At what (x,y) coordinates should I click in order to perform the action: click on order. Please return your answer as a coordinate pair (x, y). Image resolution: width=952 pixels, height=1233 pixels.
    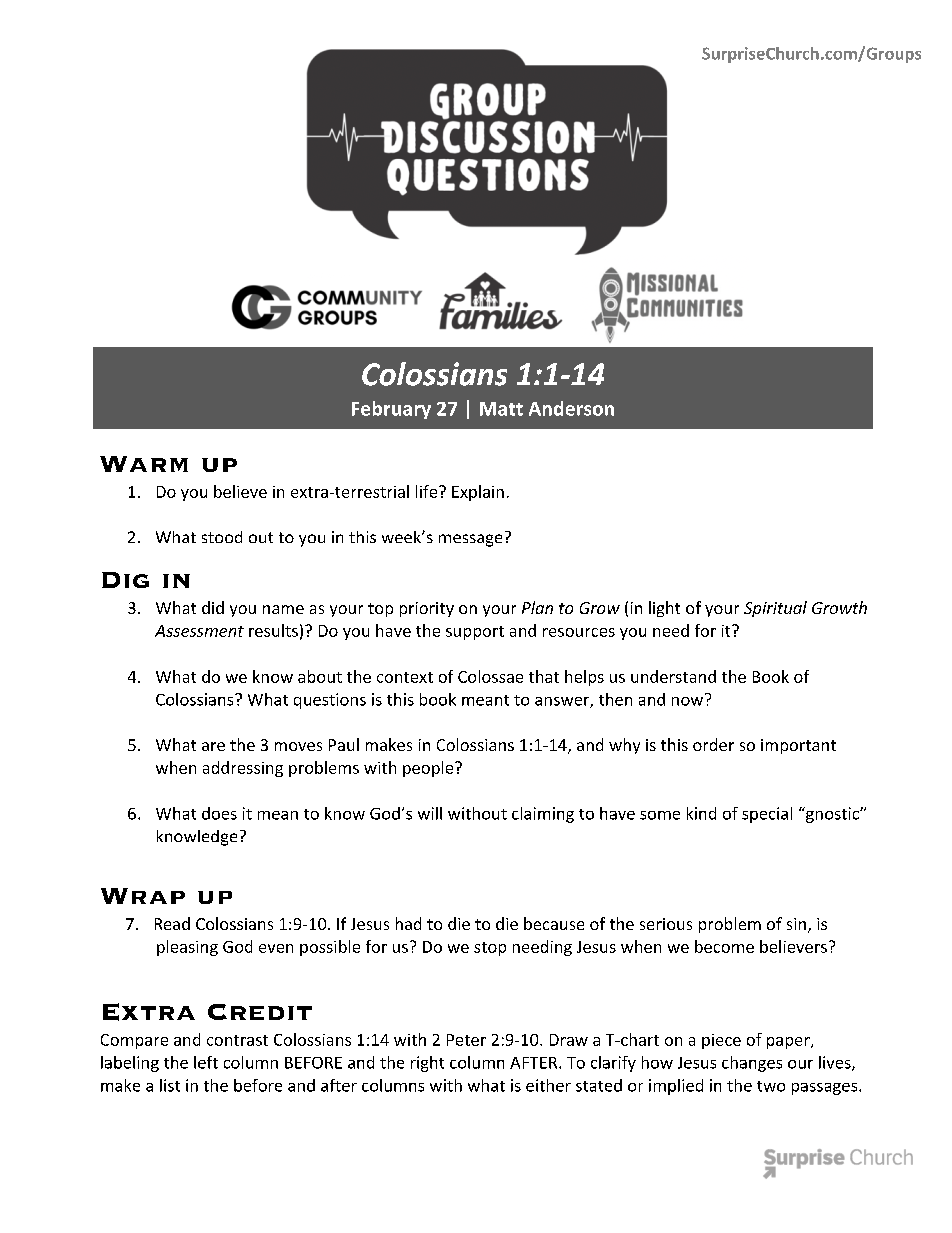
    Looking at the image, I should click on (713, 744).
